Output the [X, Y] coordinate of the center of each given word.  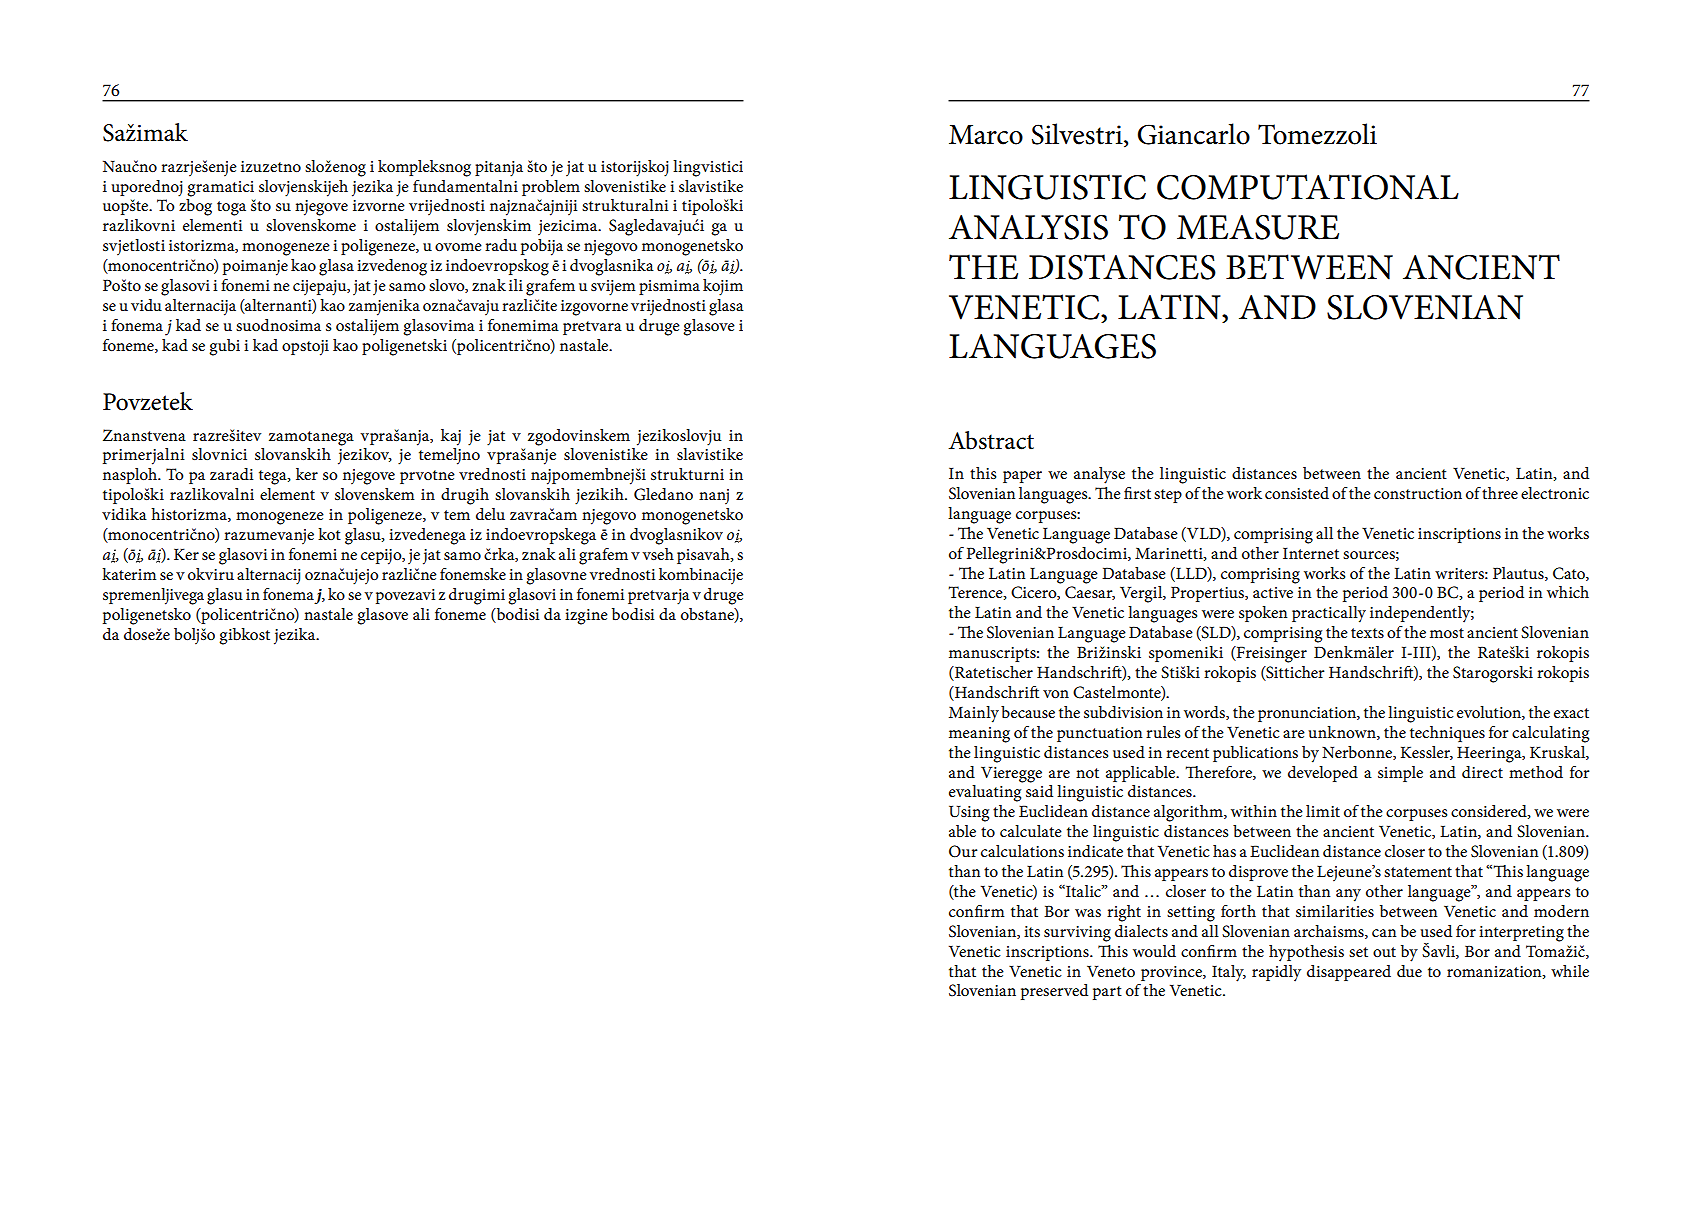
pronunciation [1308, 714]
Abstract [991, 440]
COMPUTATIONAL [1308, 187]
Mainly [974, 714]
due [1409, 971]
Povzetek [148, 401]
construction [1418, 493]
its [1032, 931]
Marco [986, 135]
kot [329, 534]
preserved [1054, 992]
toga [231, 208]
